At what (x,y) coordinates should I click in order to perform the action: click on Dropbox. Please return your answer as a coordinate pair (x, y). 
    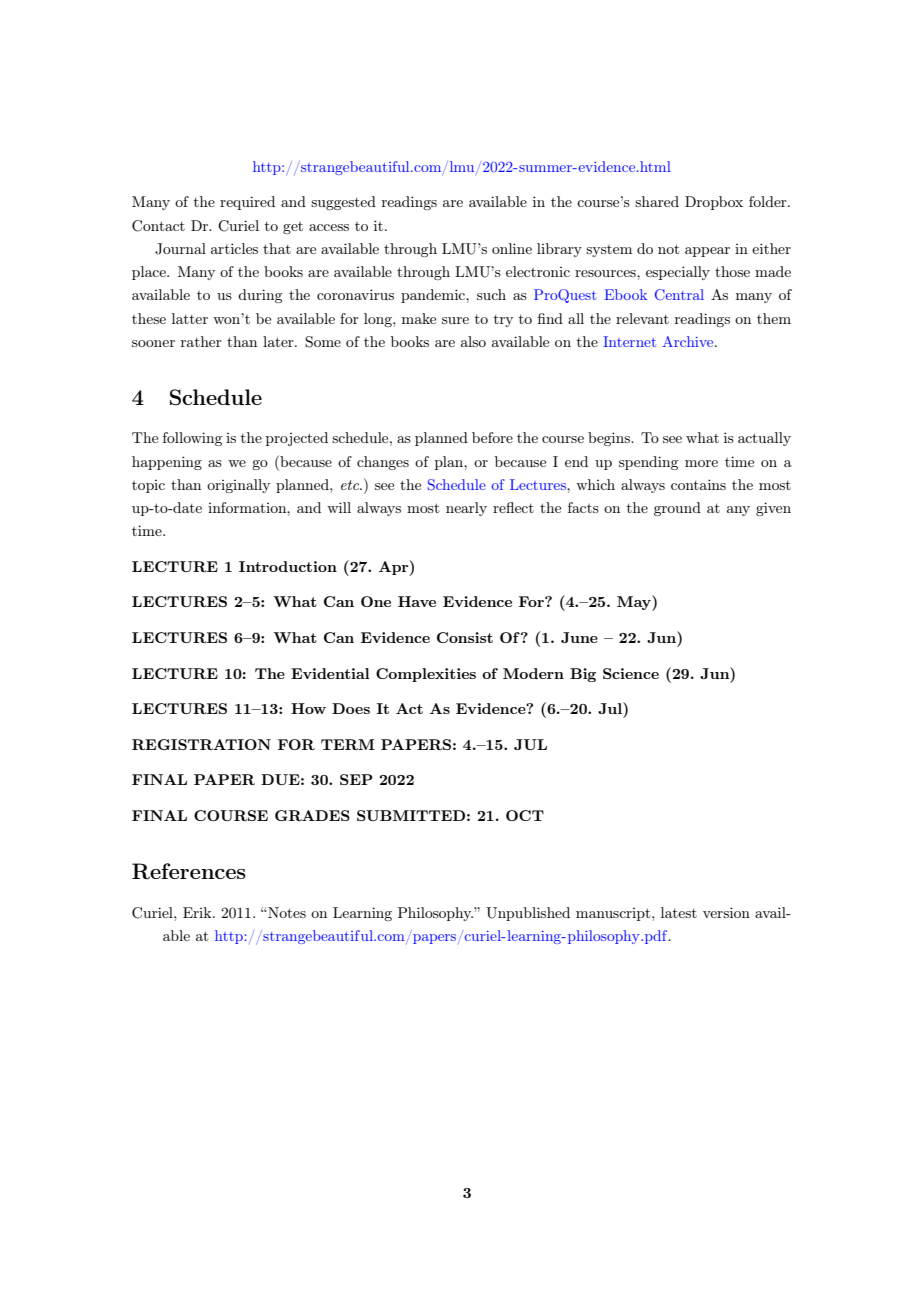
    Looking at the image, I should click on (714, 203).
